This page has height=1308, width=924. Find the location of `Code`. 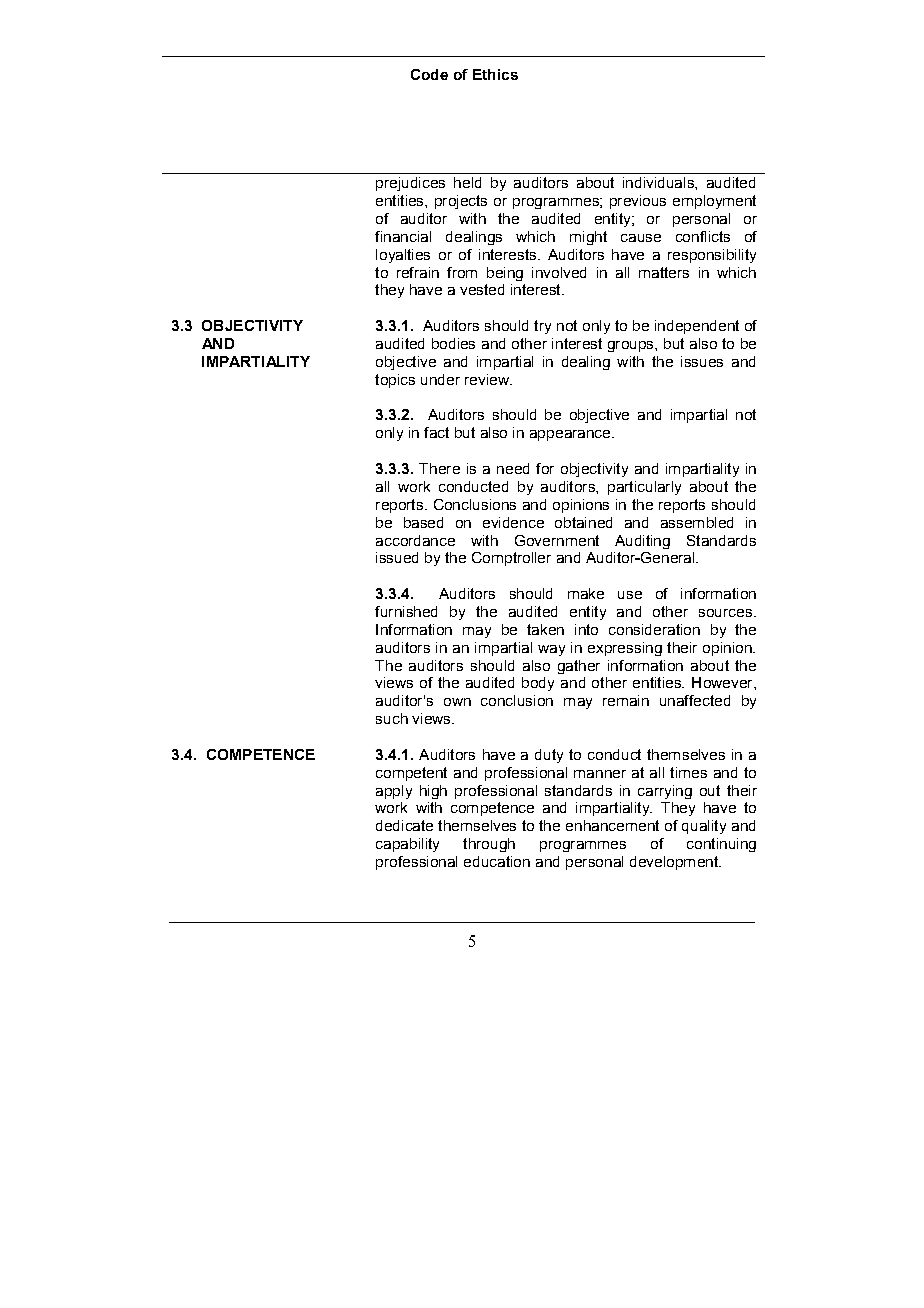

Code is located at coordinates (429, 74).
